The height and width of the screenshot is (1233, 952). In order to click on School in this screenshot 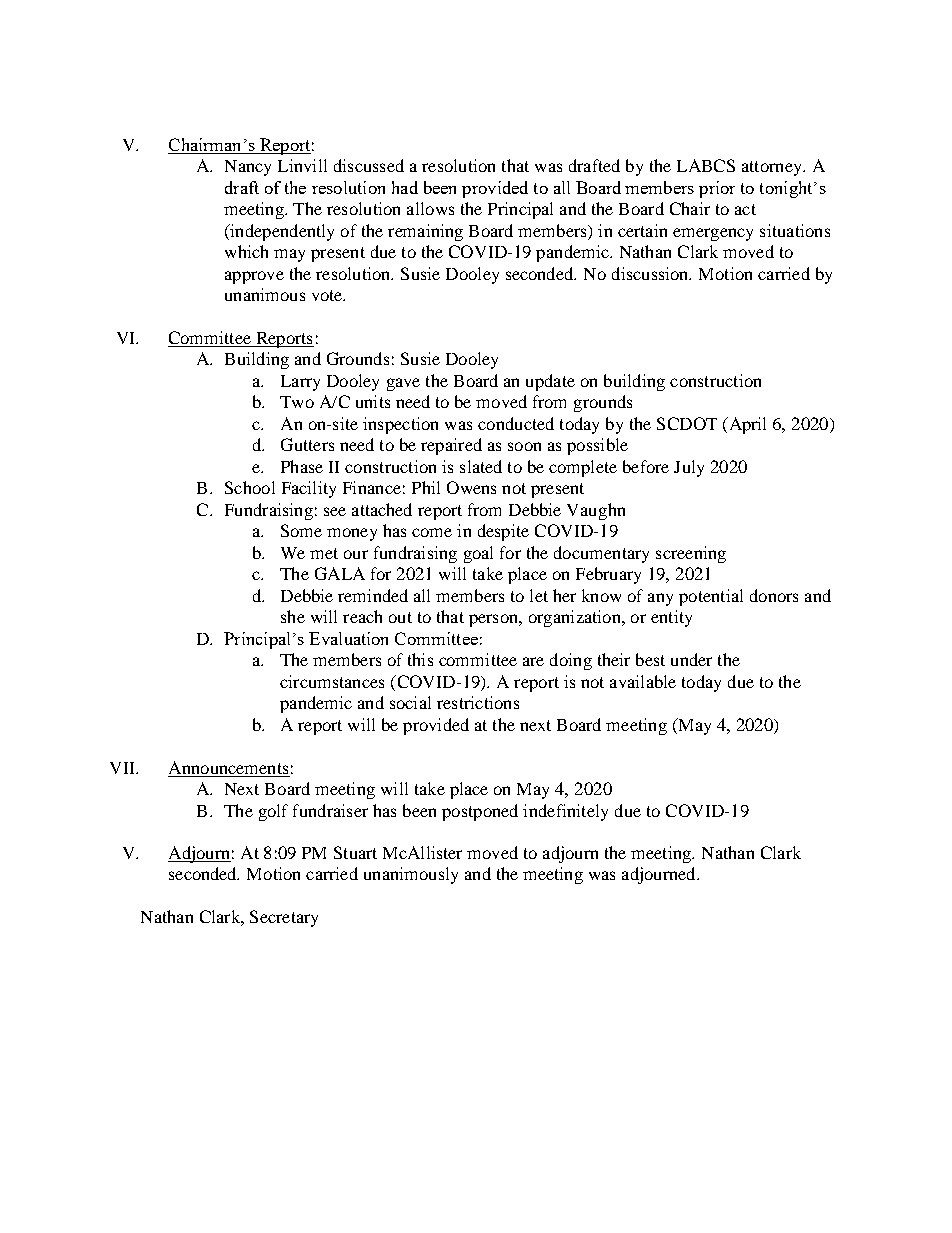, I will do `click(250, 487)`.
